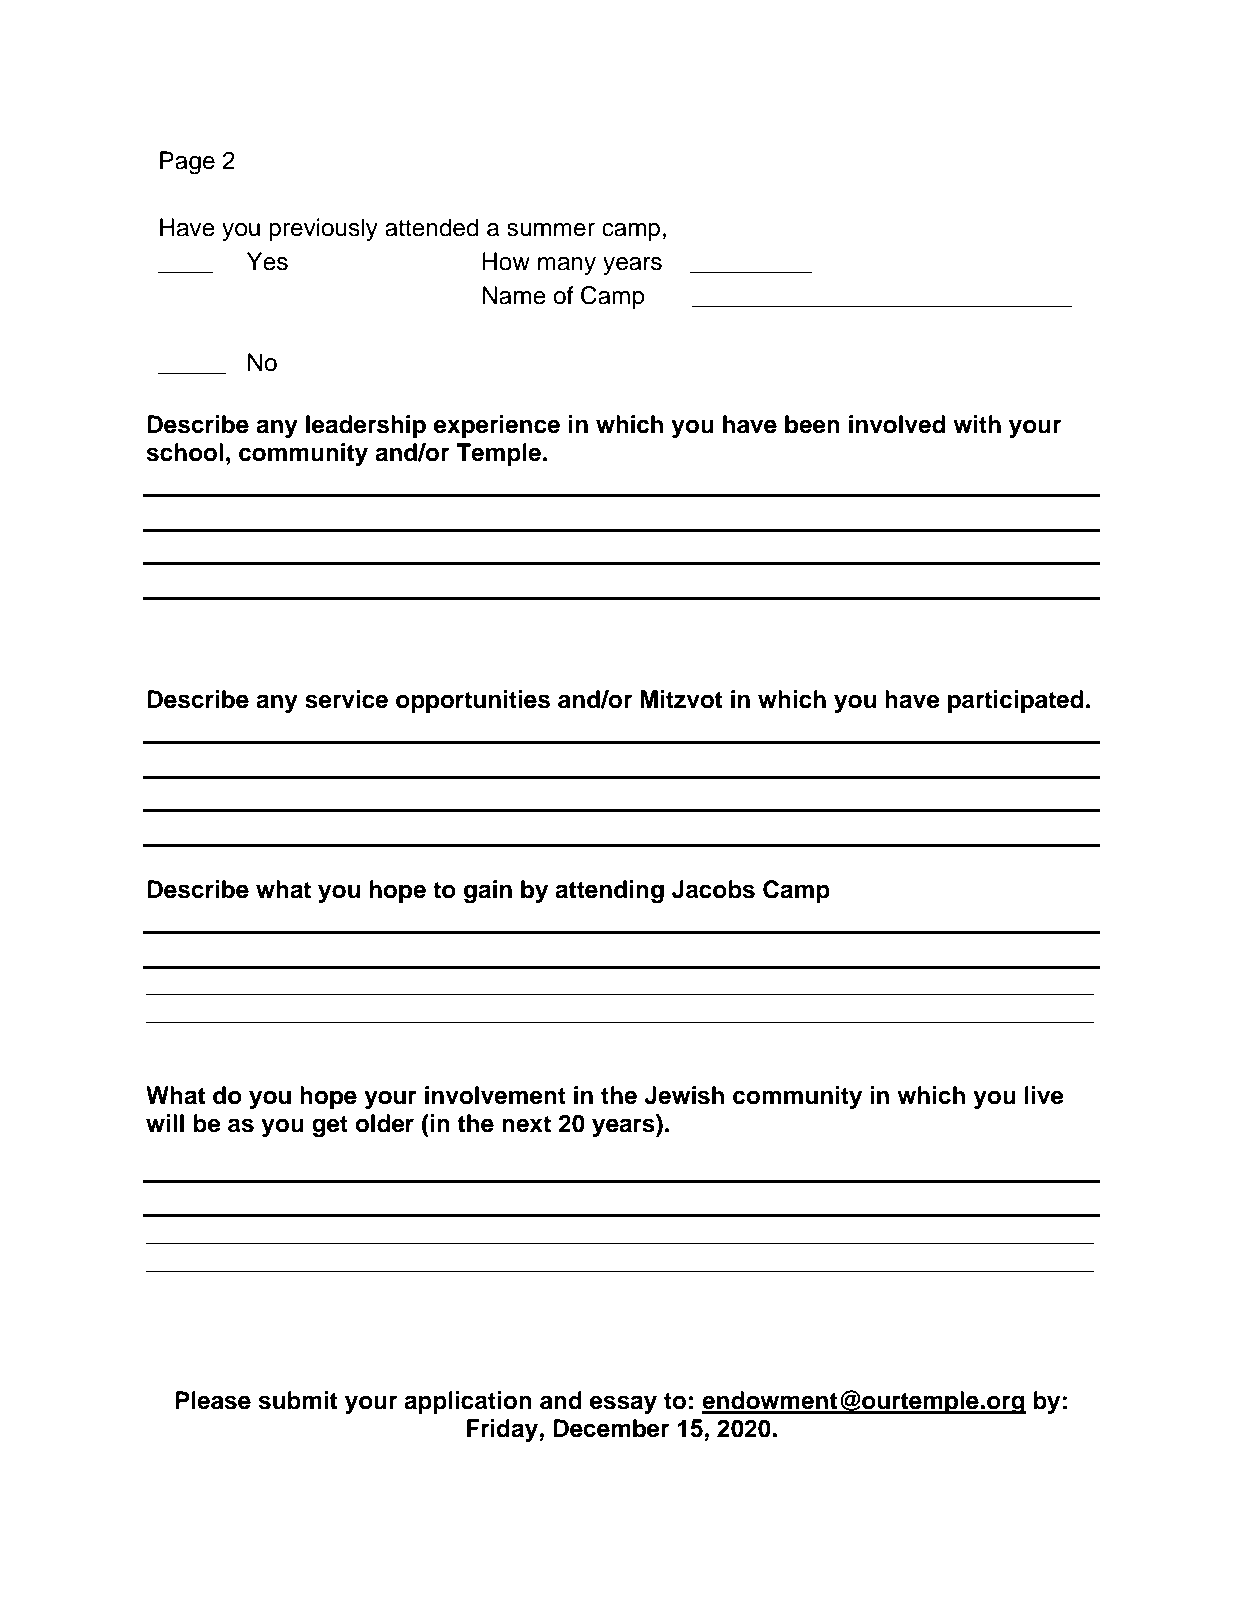 Image resolution: width=1243 pixels, height=1608 pixels. What do you see at coordinates (297, 1400) in the document?
I see `submit` at bounding box center [297, 1400].
